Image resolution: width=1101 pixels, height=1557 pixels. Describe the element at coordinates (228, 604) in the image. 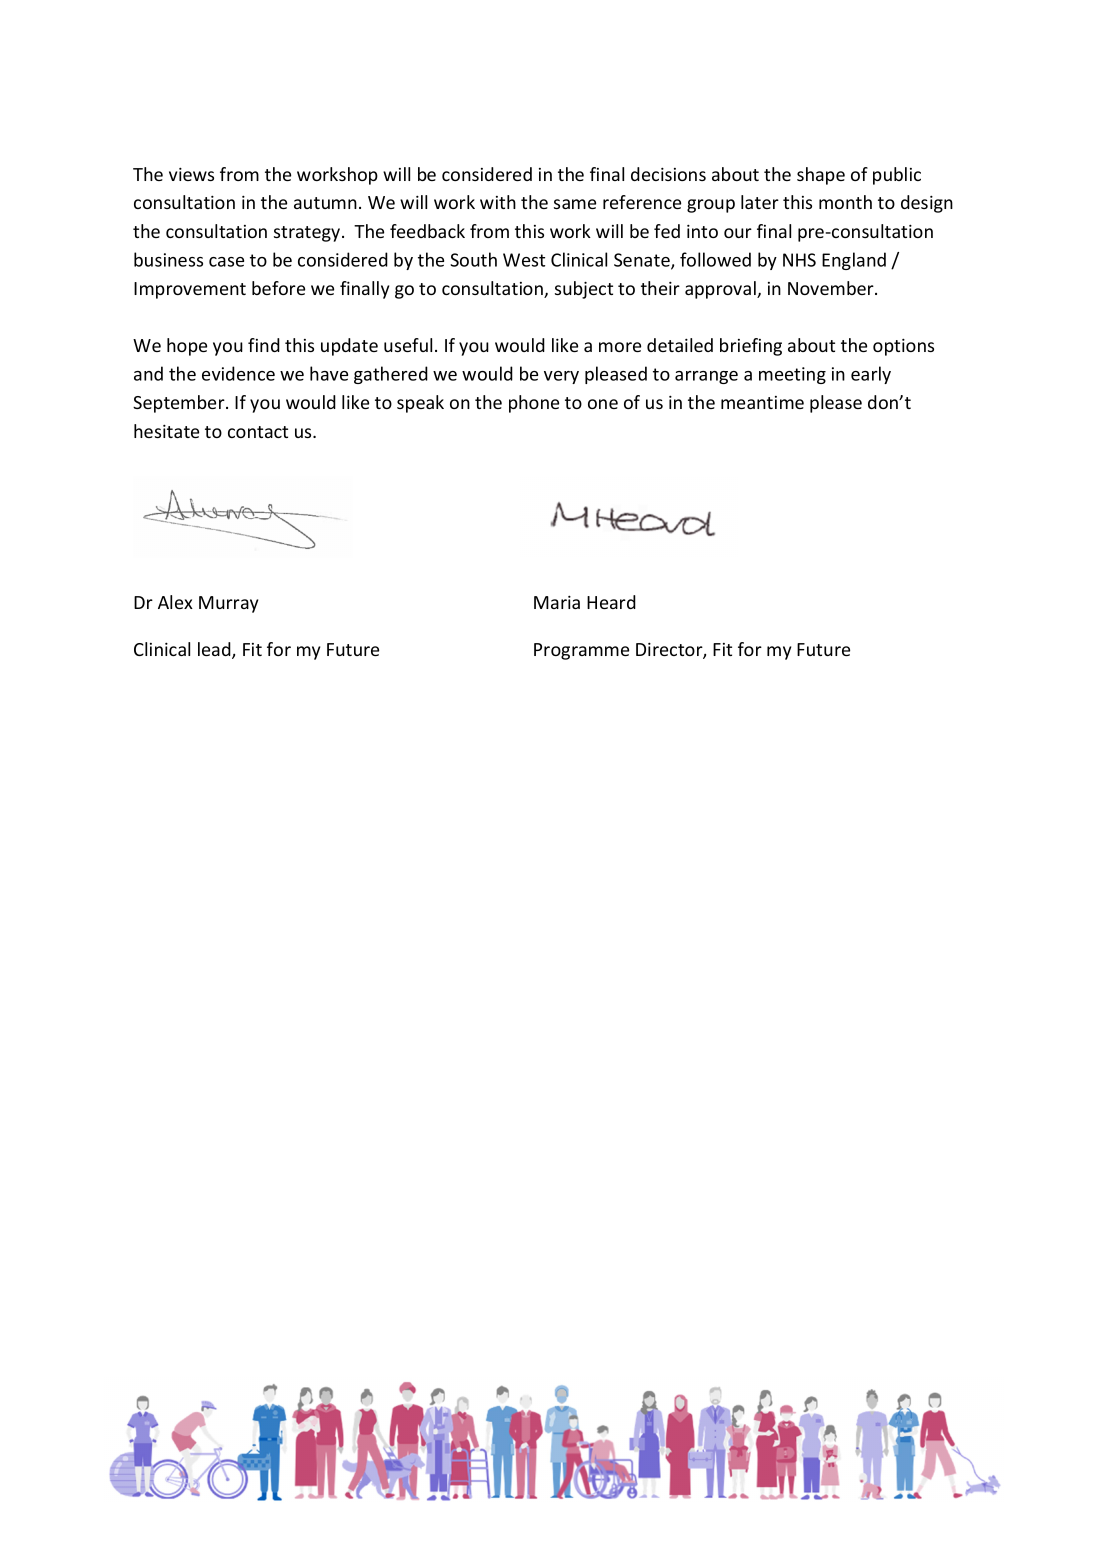

I see `Murray` at that location.
